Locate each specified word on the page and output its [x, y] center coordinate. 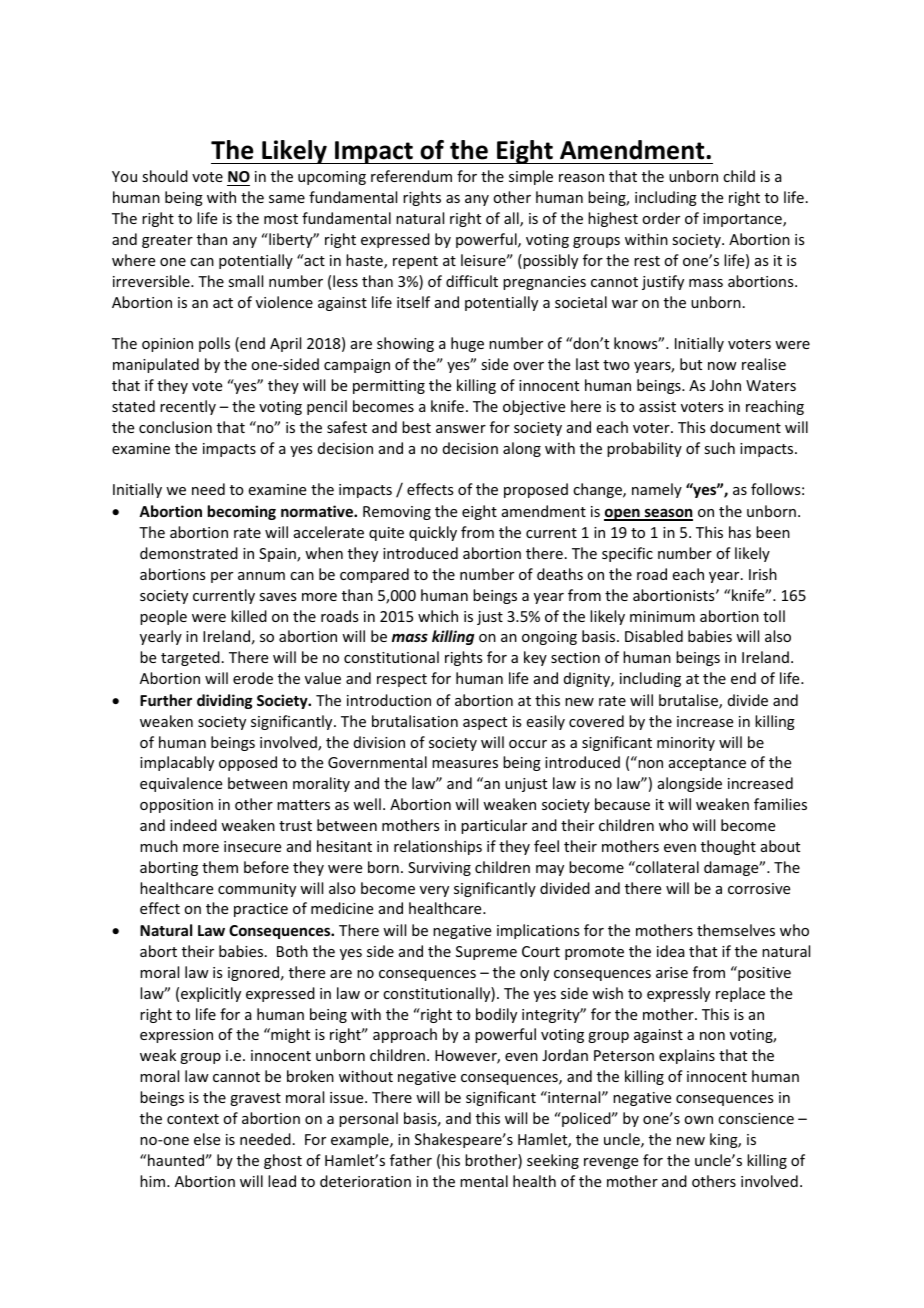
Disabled [654, 636]
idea [671, 951]
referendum [411, 176]
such [719, 448]
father [411, 1160]
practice [261, 910]
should [165, 176]
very [434, 891]
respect [402, 680]
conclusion [175, 427]
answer [461, 429]
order [661, 218]
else [207, 1139]
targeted [190, 658]
